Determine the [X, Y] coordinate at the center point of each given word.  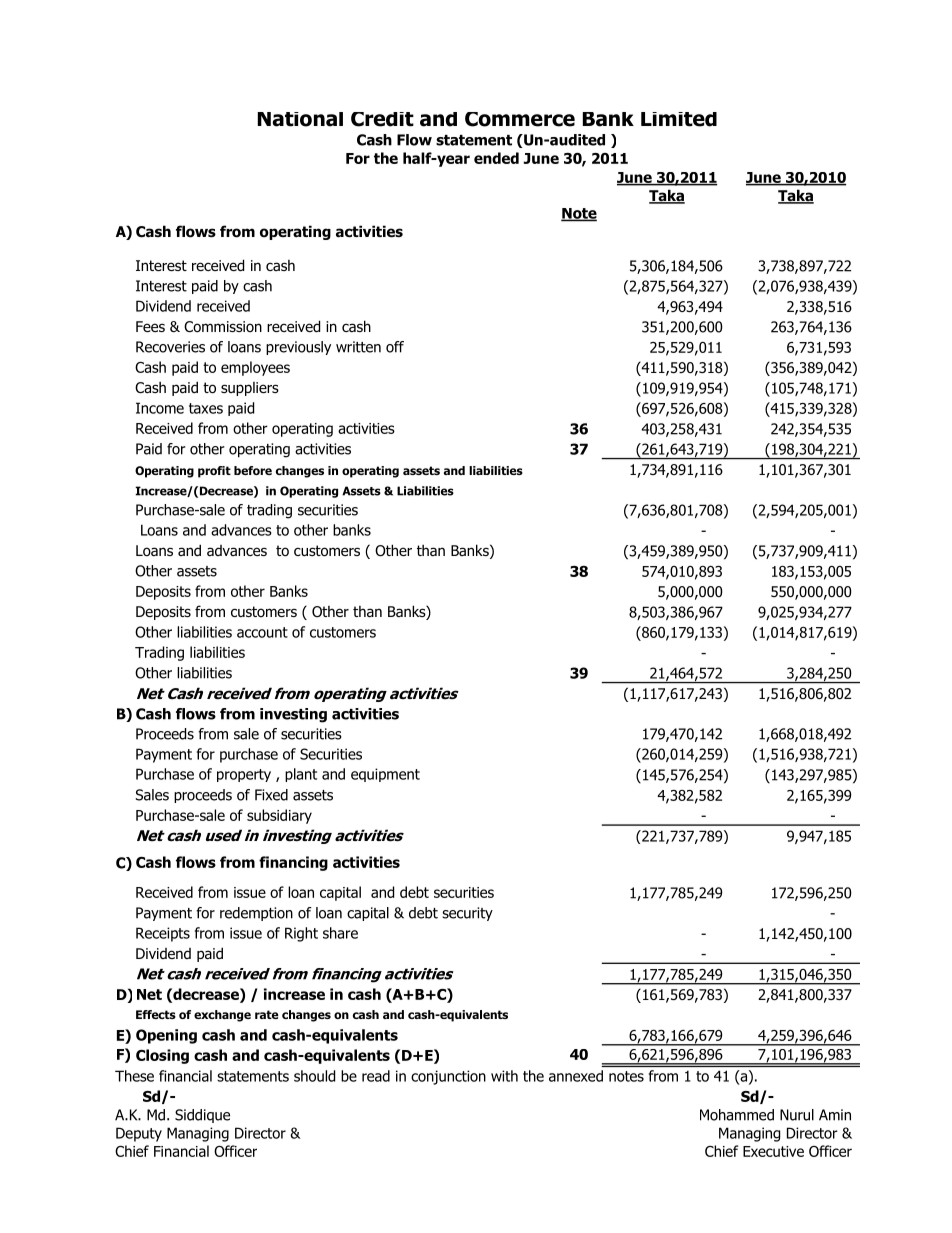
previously [298, 348]
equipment [385, 775]
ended [496, 158]
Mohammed [737, 1115]
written [358, 347]
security [467, 914]
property [244, 775]
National [300, 119]
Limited [679, 119]
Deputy [139, 1134]
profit [214, 472]
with [504, 1076]
